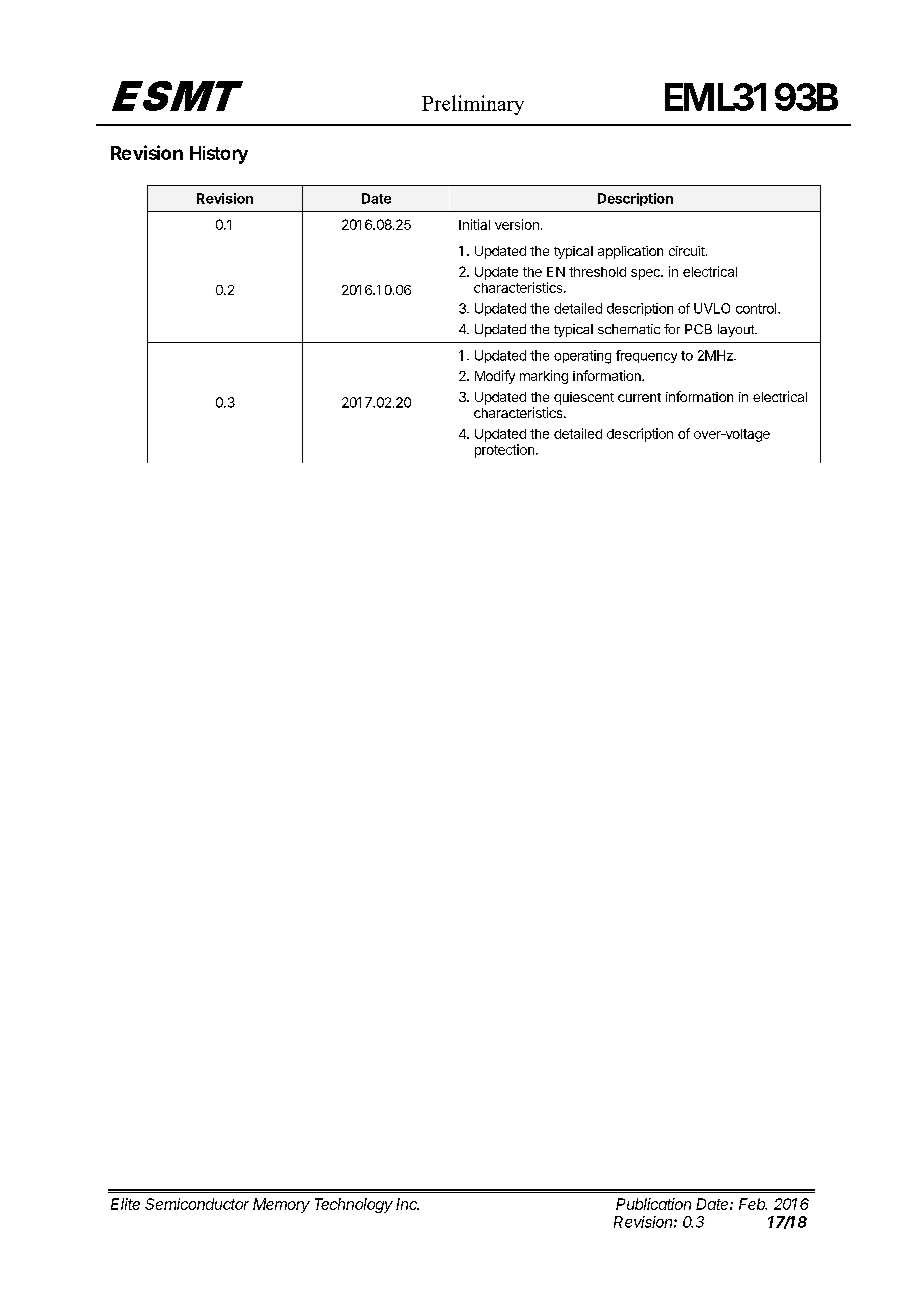 The image size is (924, 1308). I want to click on Preliminary, so click(473, 105).
